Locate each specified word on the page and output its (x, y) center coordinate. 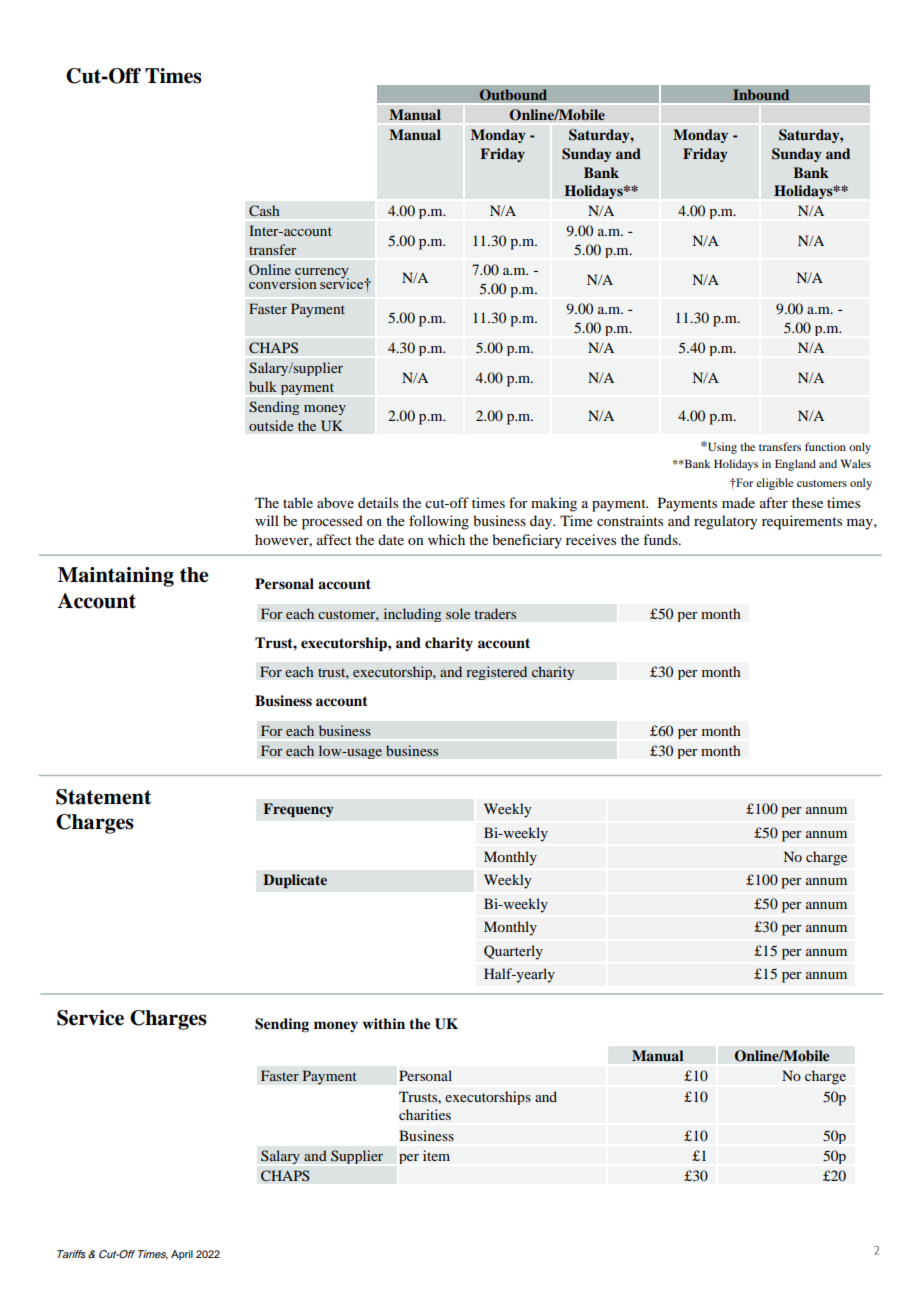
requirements (802, 522)
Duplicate (295, 881)
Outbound (513, 95)
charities (425, 1114)
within (383, 1023)
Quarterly (513, 952)
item (436, 1155)
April (182, 1255)
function (825, 446)
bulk (263, 386)
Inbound (761, 94)
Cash (264, 211)
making (554, 504)
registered (496, 673)
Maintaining (116, 577)
